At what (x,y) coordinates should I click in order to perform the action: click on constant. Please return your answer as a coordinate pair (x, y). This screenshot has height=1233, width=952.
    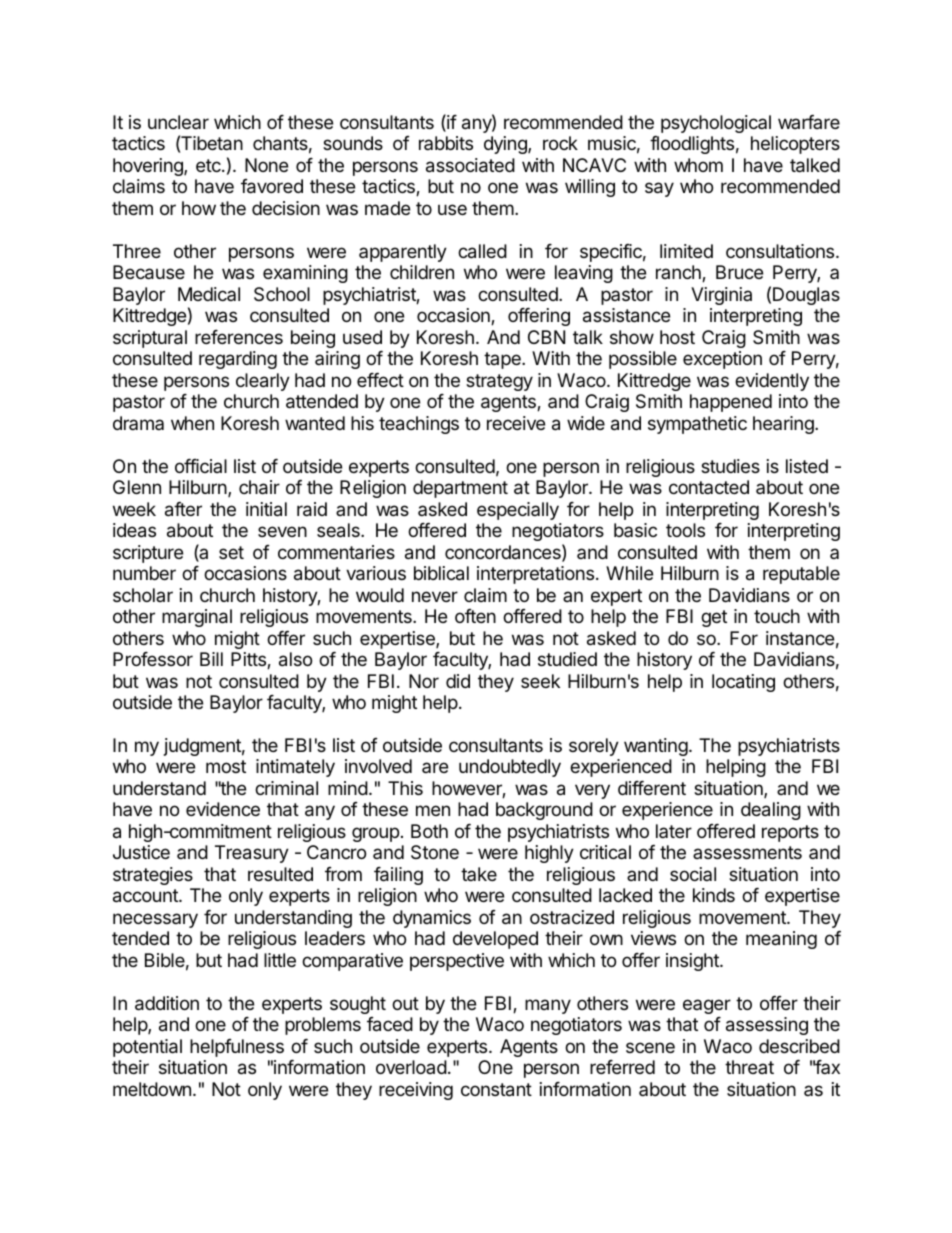
    Looking at the image, I should click on (496, 1090).
